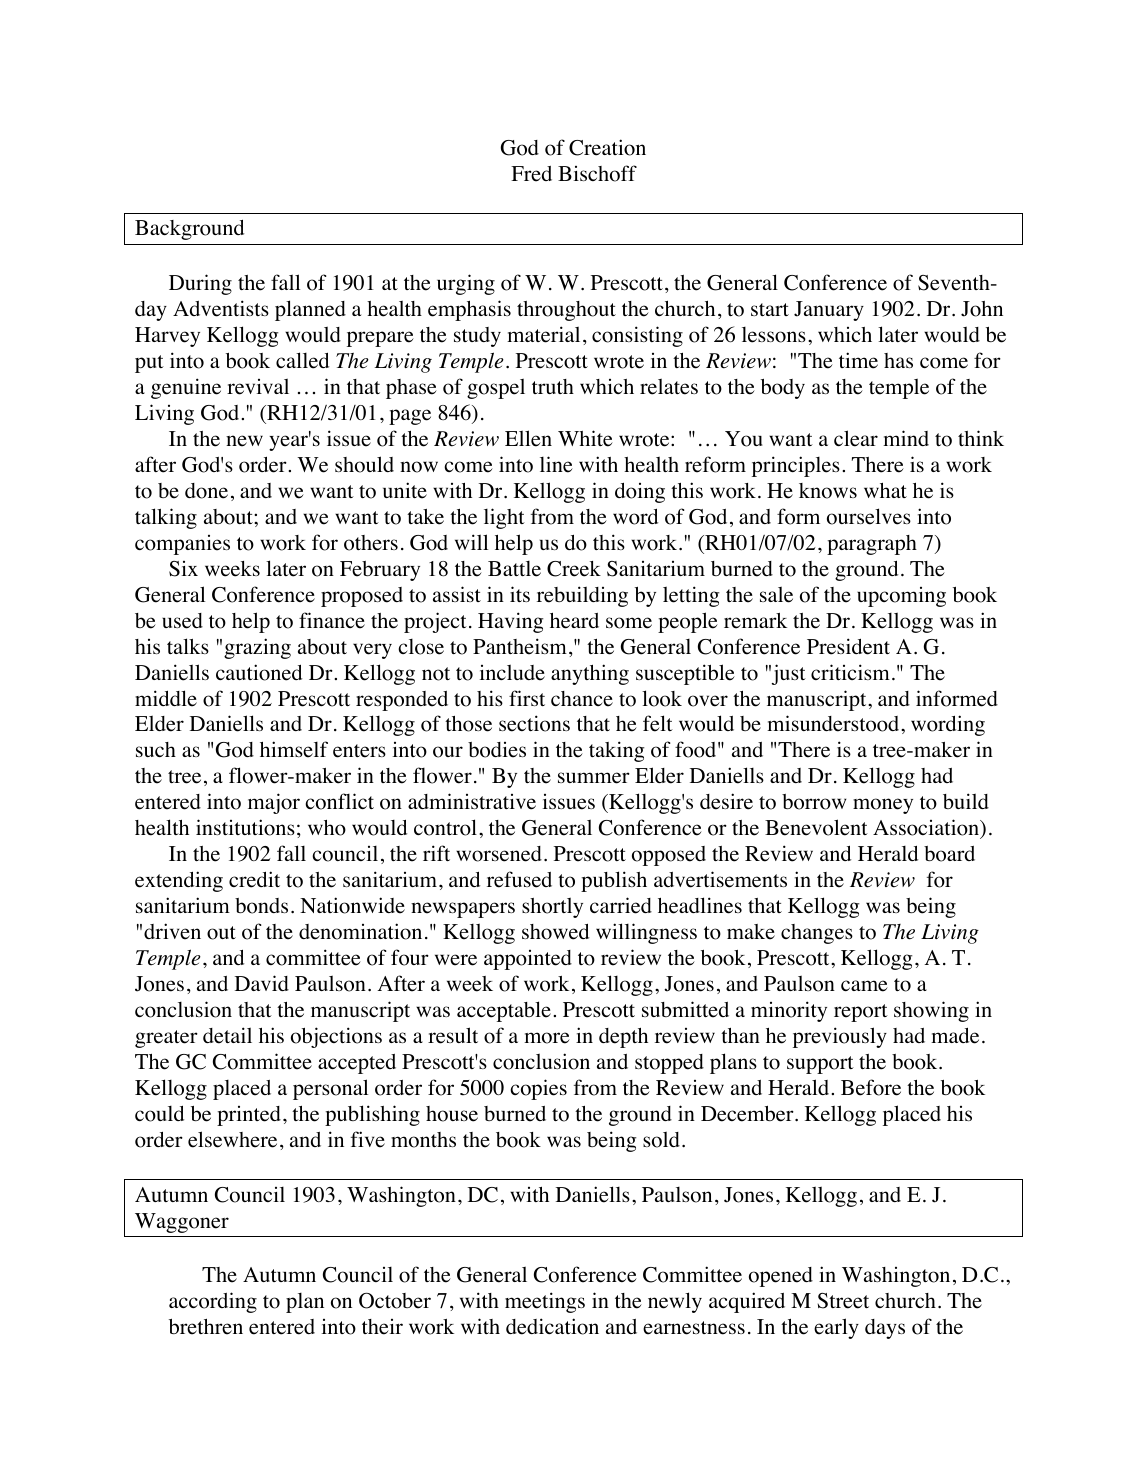  Describe the element at coordinates (906, 438) in the screenshot. I see `mind` at that location.
